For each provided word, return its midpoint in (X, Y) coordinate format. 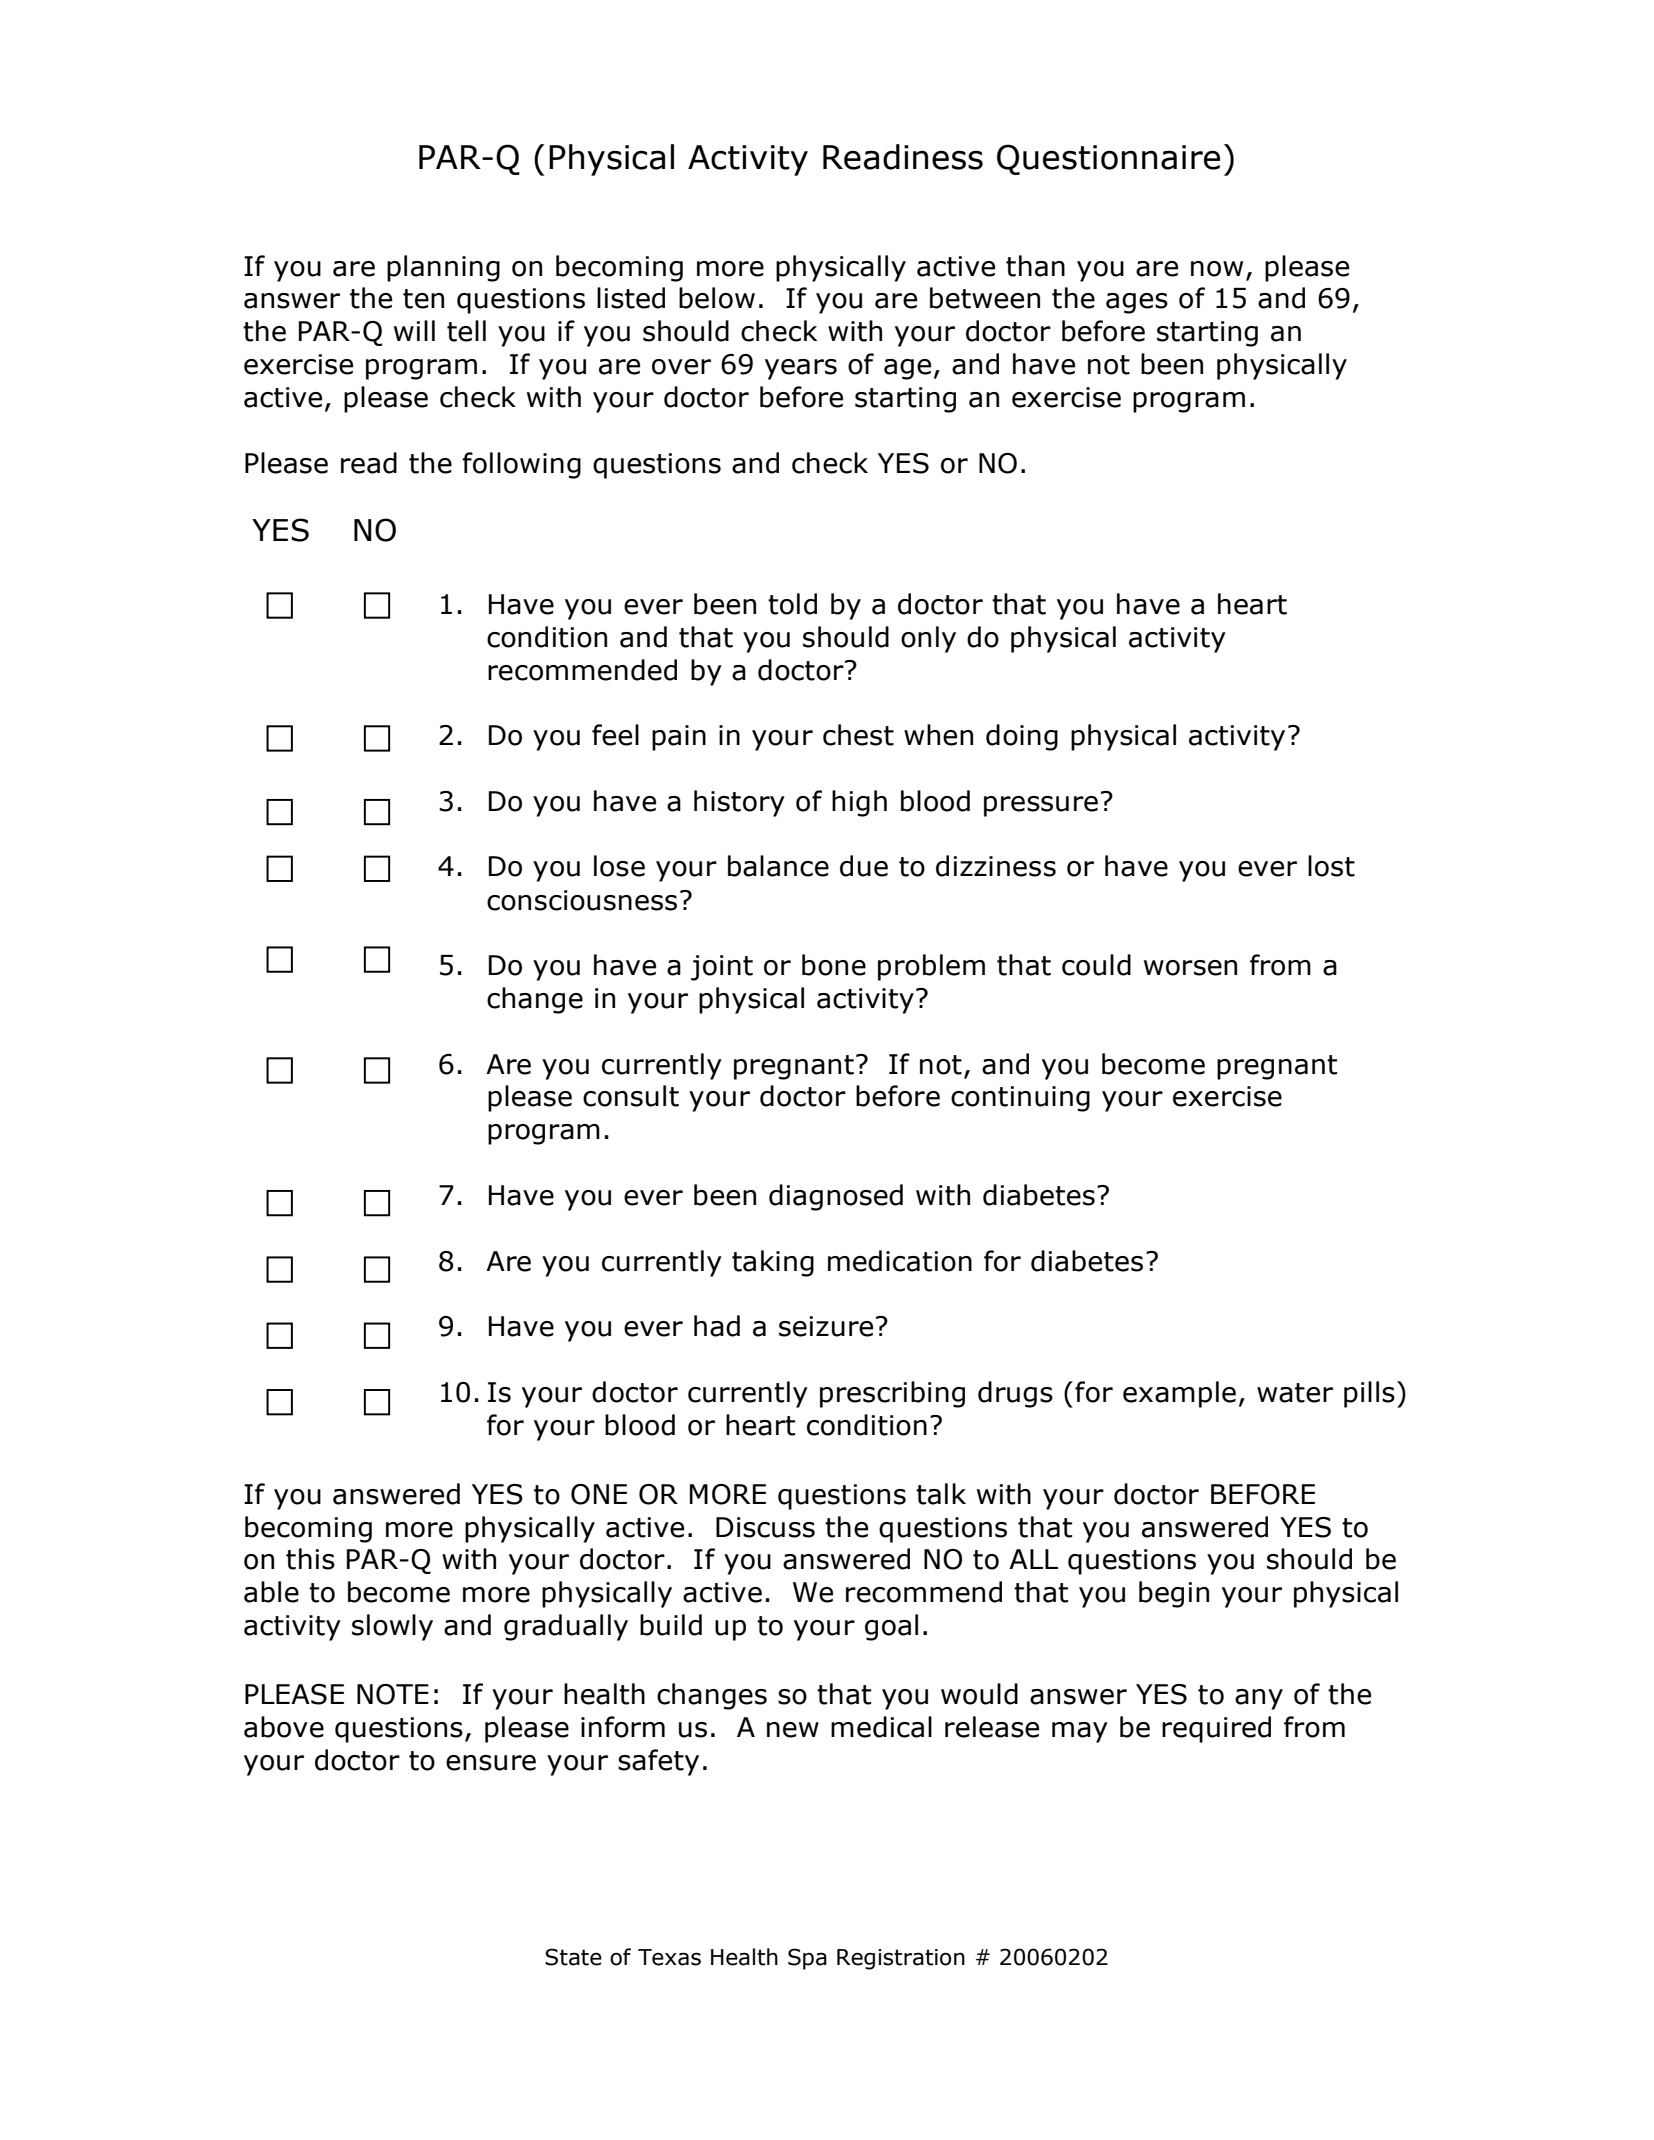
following (521, 465)
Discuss (765, 1527)
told (792, 604)
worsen (1190, 968)
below (717, 298)
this (310, 1559)
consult (631, 1096)
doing (1022, 737)
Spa (807, 1959)
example (1179, 1394)
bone (834, 965)
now (1217, 269)
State (573, 1957)
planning (443, 268)
